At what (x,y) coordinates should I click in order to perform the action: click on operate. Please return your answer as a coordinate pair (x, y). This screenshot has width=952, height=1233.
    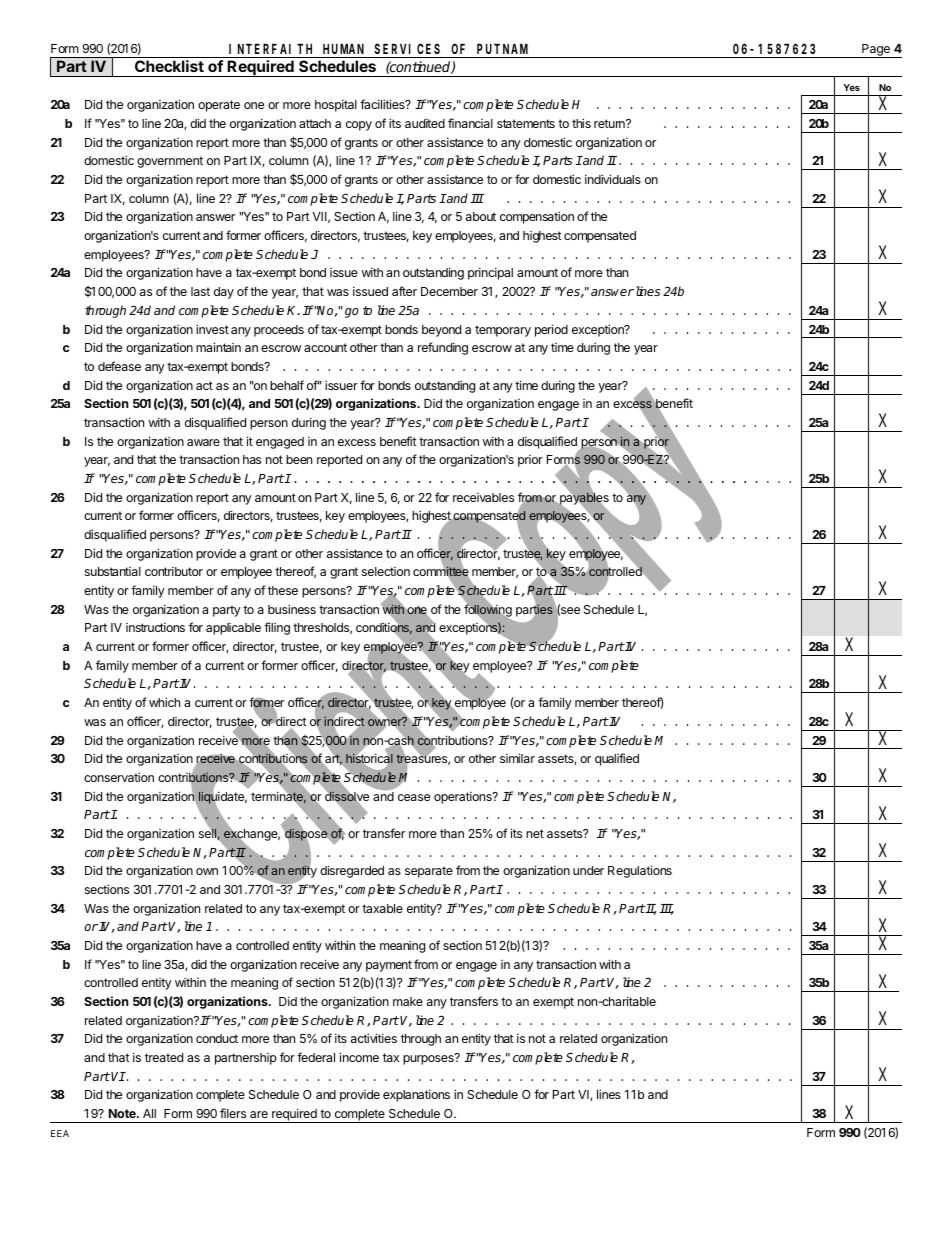
    Looking at the image, I should click on (219, 106).
